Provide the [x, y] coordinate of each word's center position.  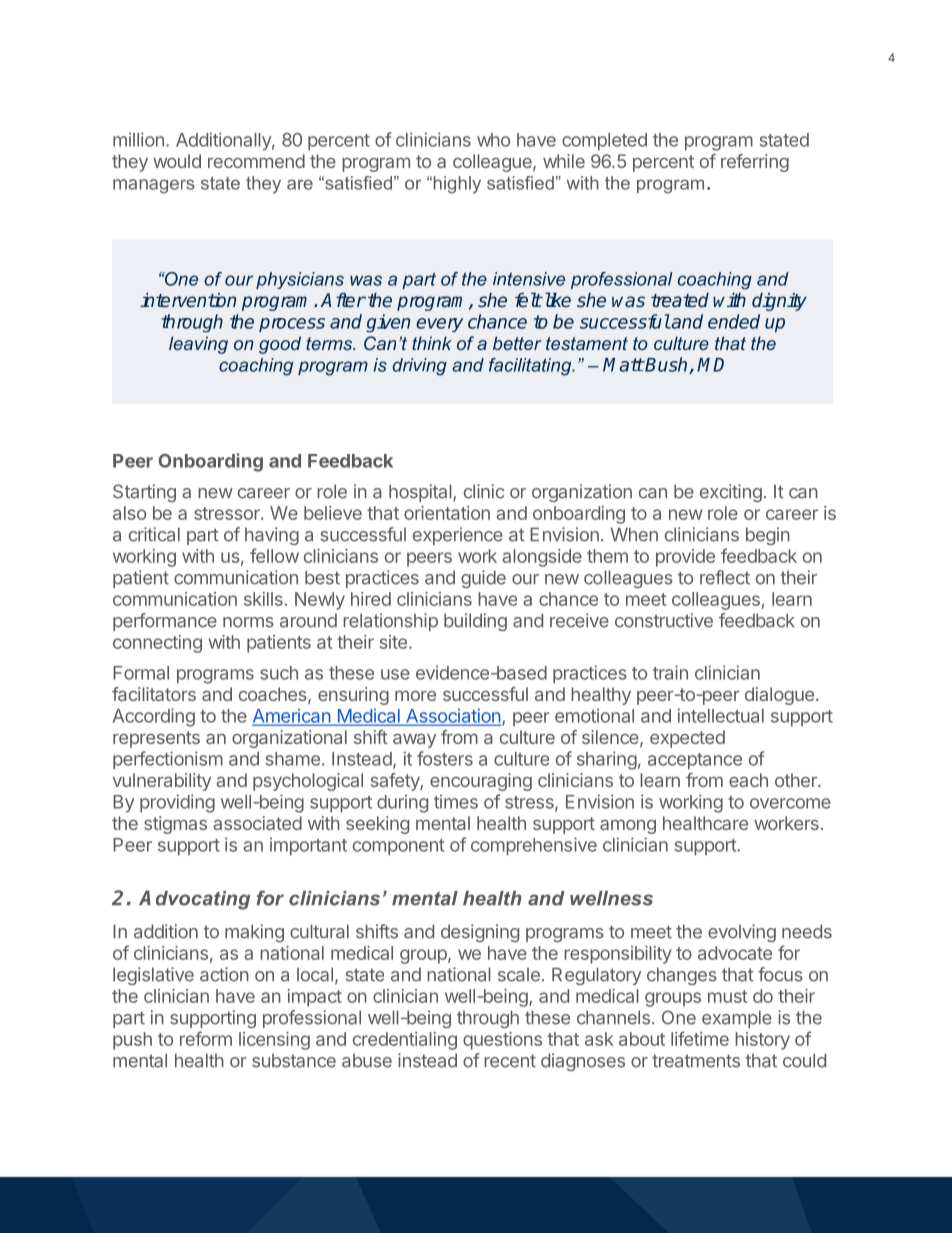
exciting [731, 493]
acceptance [695, 761]
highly [456, 185]
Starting [144, 493]
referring [755, 163]
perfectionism [168, 760]
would [177, 161]
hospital [421, 493]
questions [502, 1041]
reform [206, 1038]
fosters [445, 758]
